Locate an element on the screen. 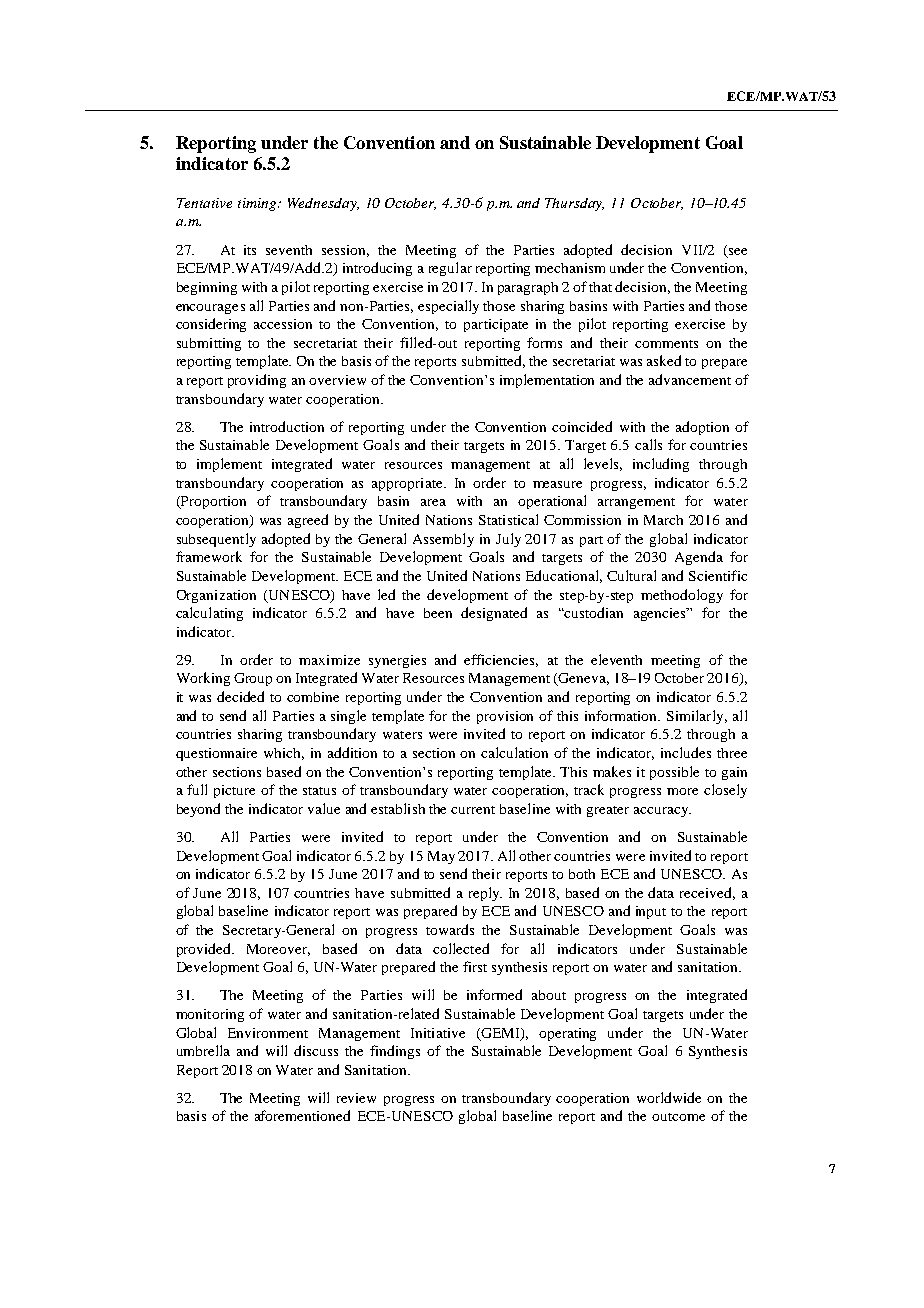 The width and height of the screenshot is (924, 1308). appropriate is located at coordinates (408, 484).
